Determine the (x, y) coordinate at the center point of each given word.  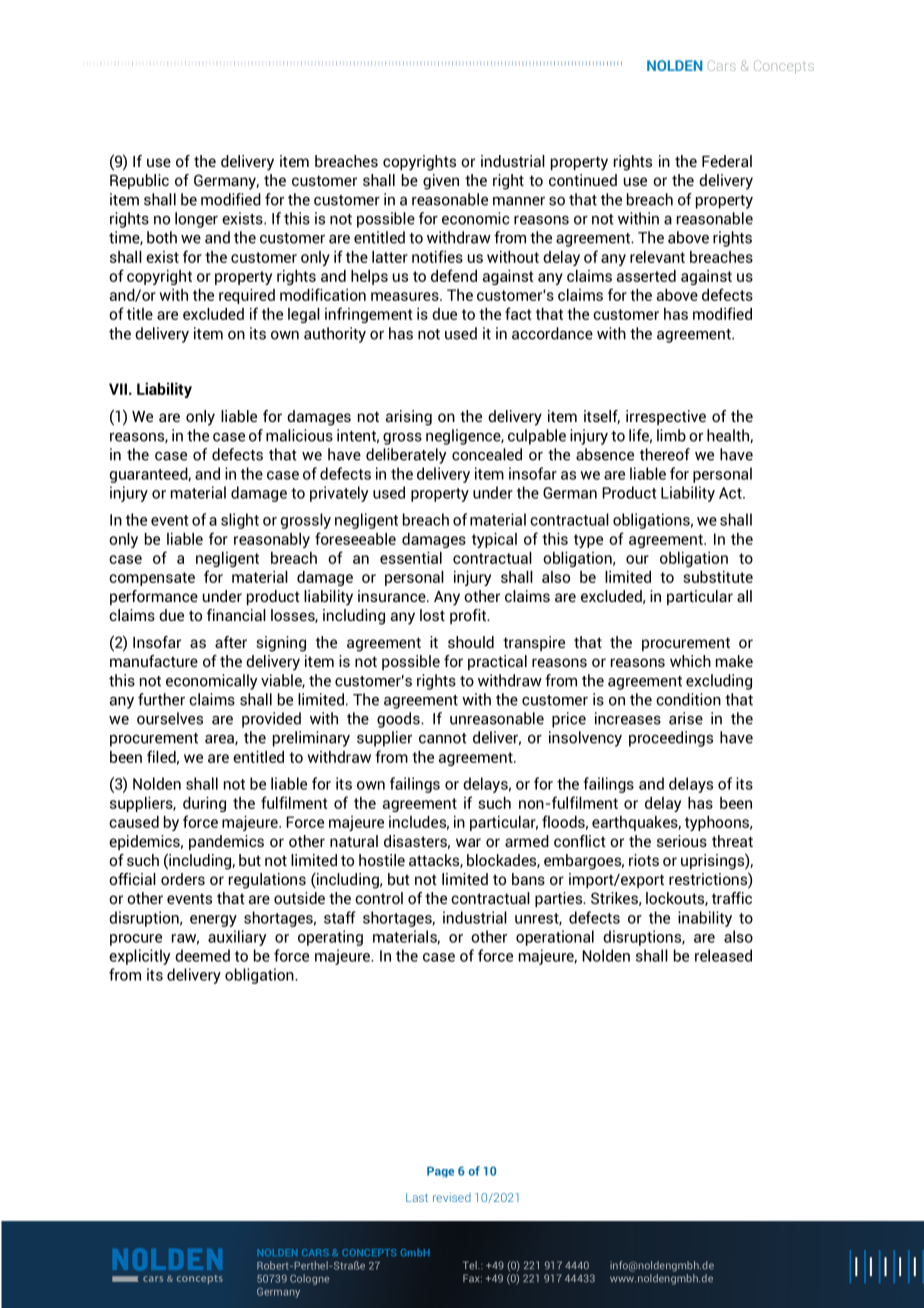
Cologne (309, 1279)
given (441, 182)
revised (452, 1197)
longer (196, 220)
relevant (657, 257)
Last (417, 1197)
